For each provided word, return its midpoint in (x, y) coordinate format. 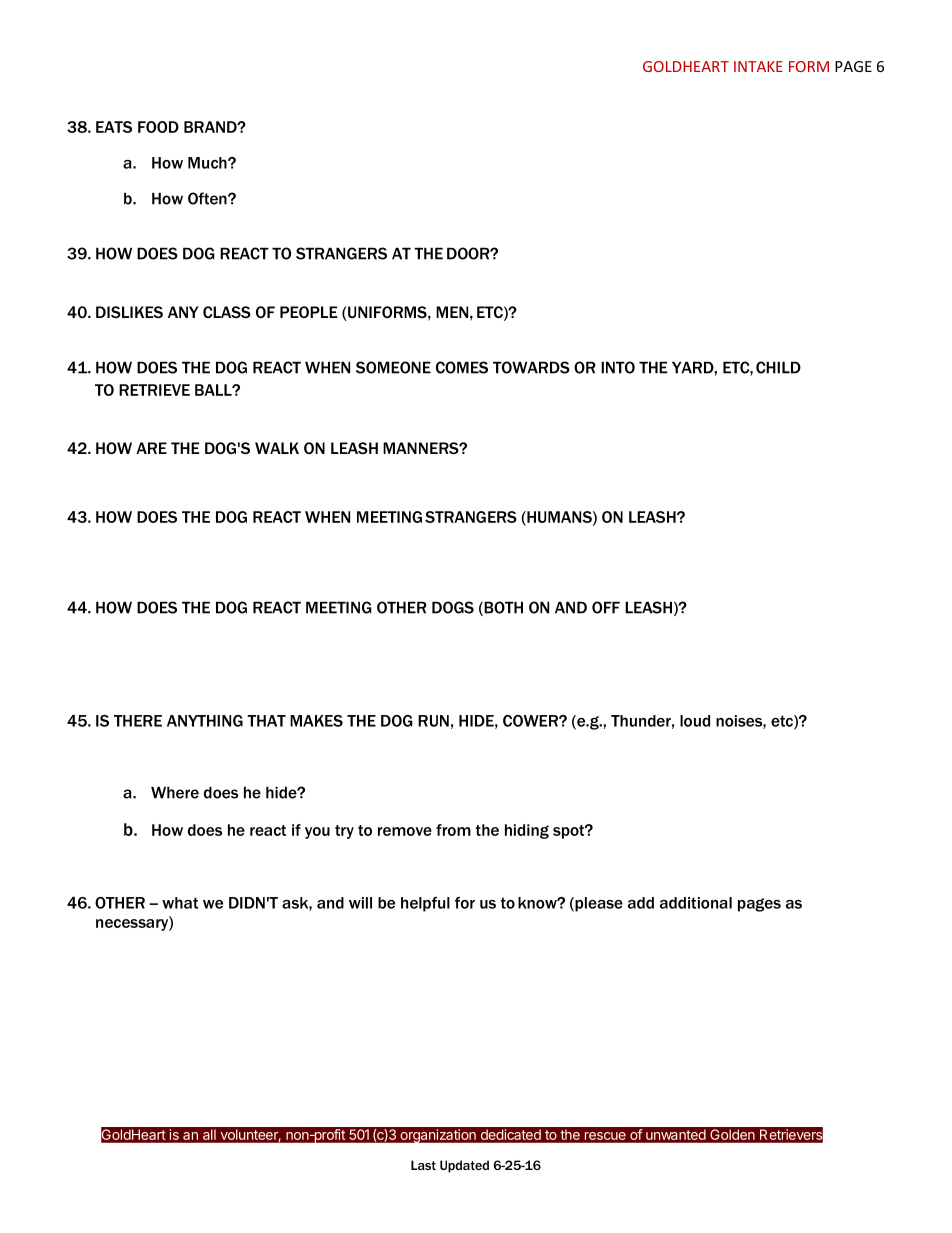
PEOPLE (309, 312)
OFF (606, 607)
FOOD (158, 127)
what (180, 903)
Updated (464, 1166)
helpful (425, 904)
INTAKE (758, 66)
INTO (618, 367)
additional (696, 903)
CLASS (227, 312)
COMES (462, 367)
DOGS (453, 607)
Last (423, 1165)
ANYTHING (205, 721)
